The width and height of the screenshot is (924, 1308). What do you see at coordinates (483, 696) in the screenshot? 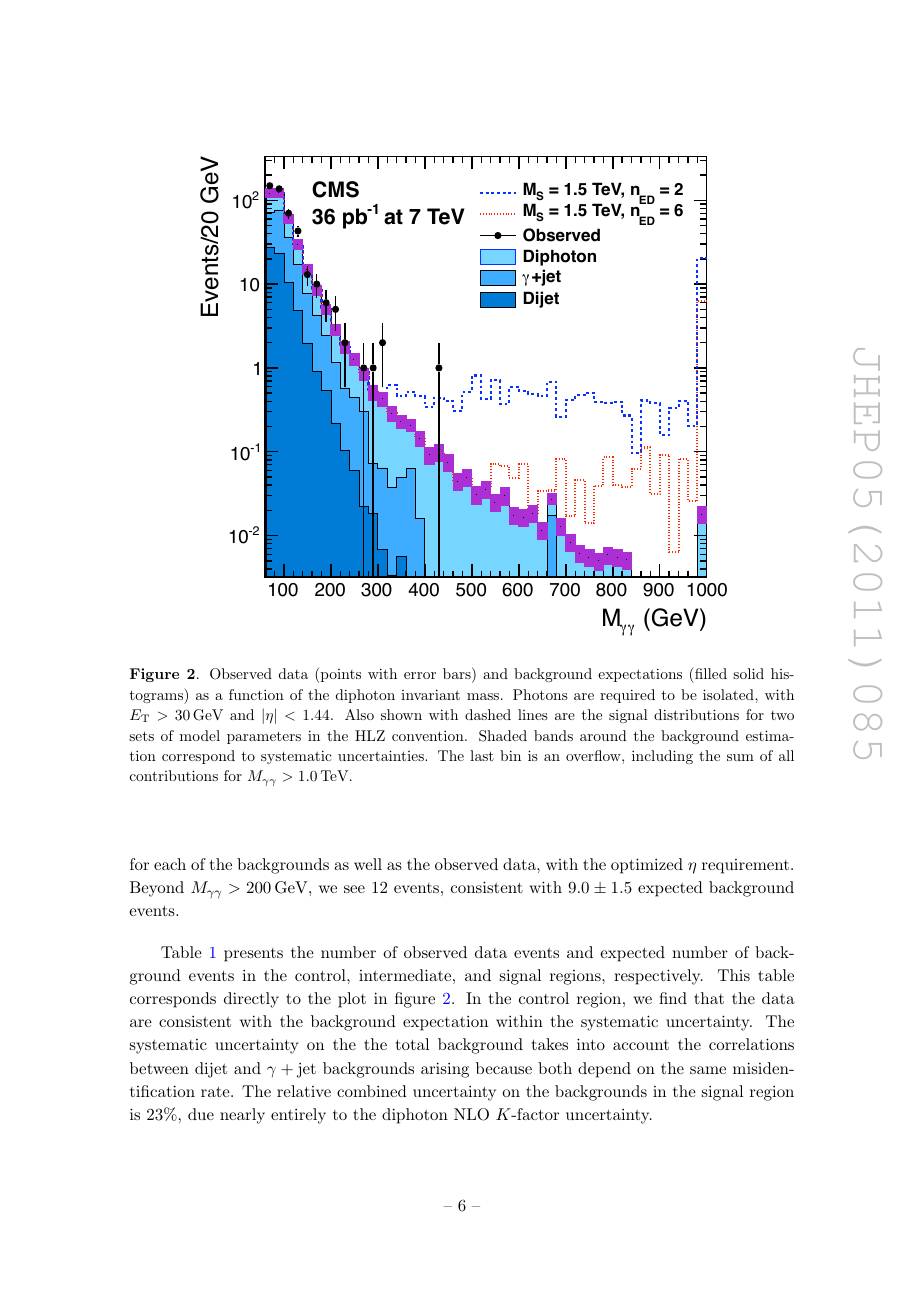
I see `mass` at bounding box center [483, 696].
